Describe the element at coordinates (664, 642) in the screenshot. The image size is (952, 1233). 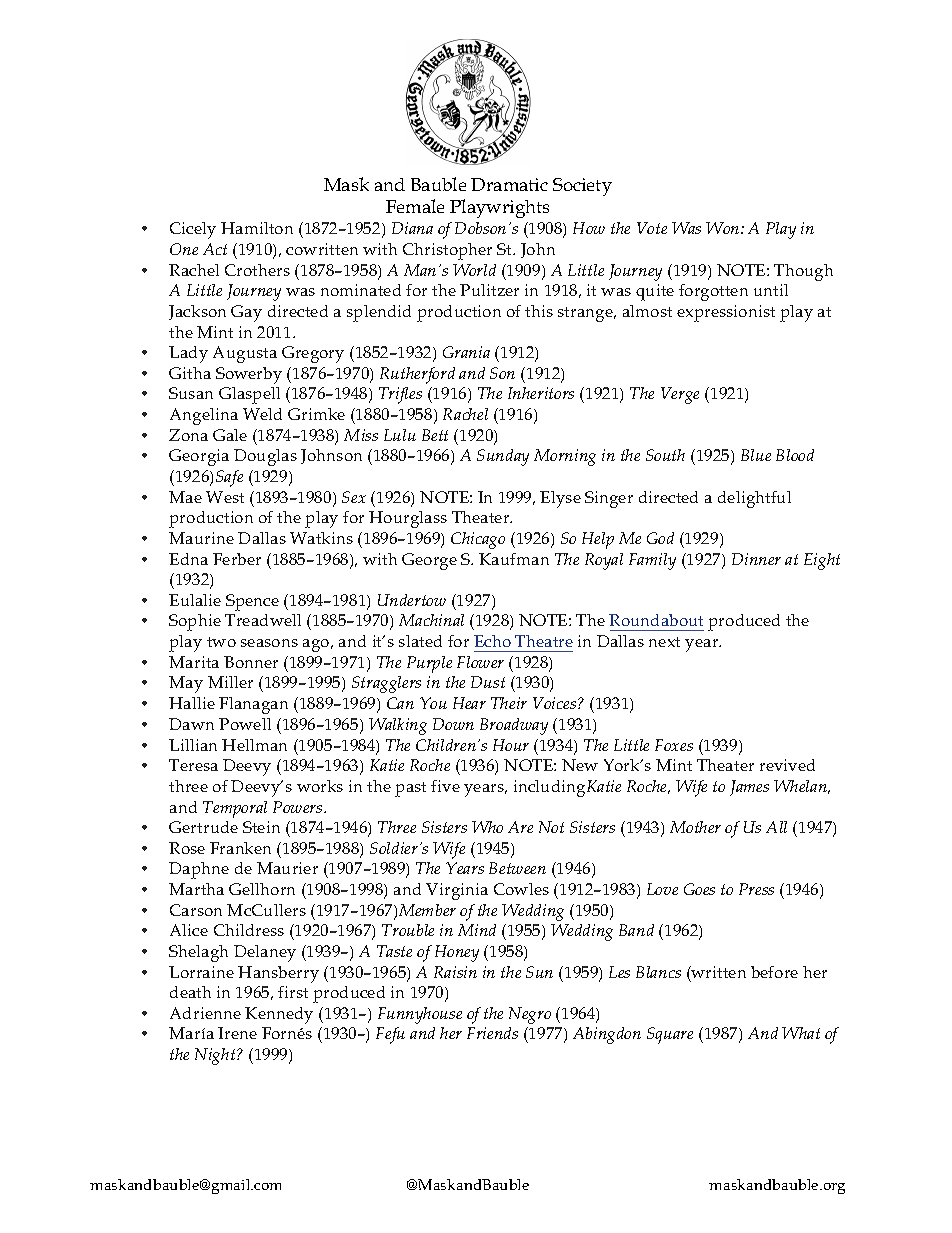
I see `next` at that location.
